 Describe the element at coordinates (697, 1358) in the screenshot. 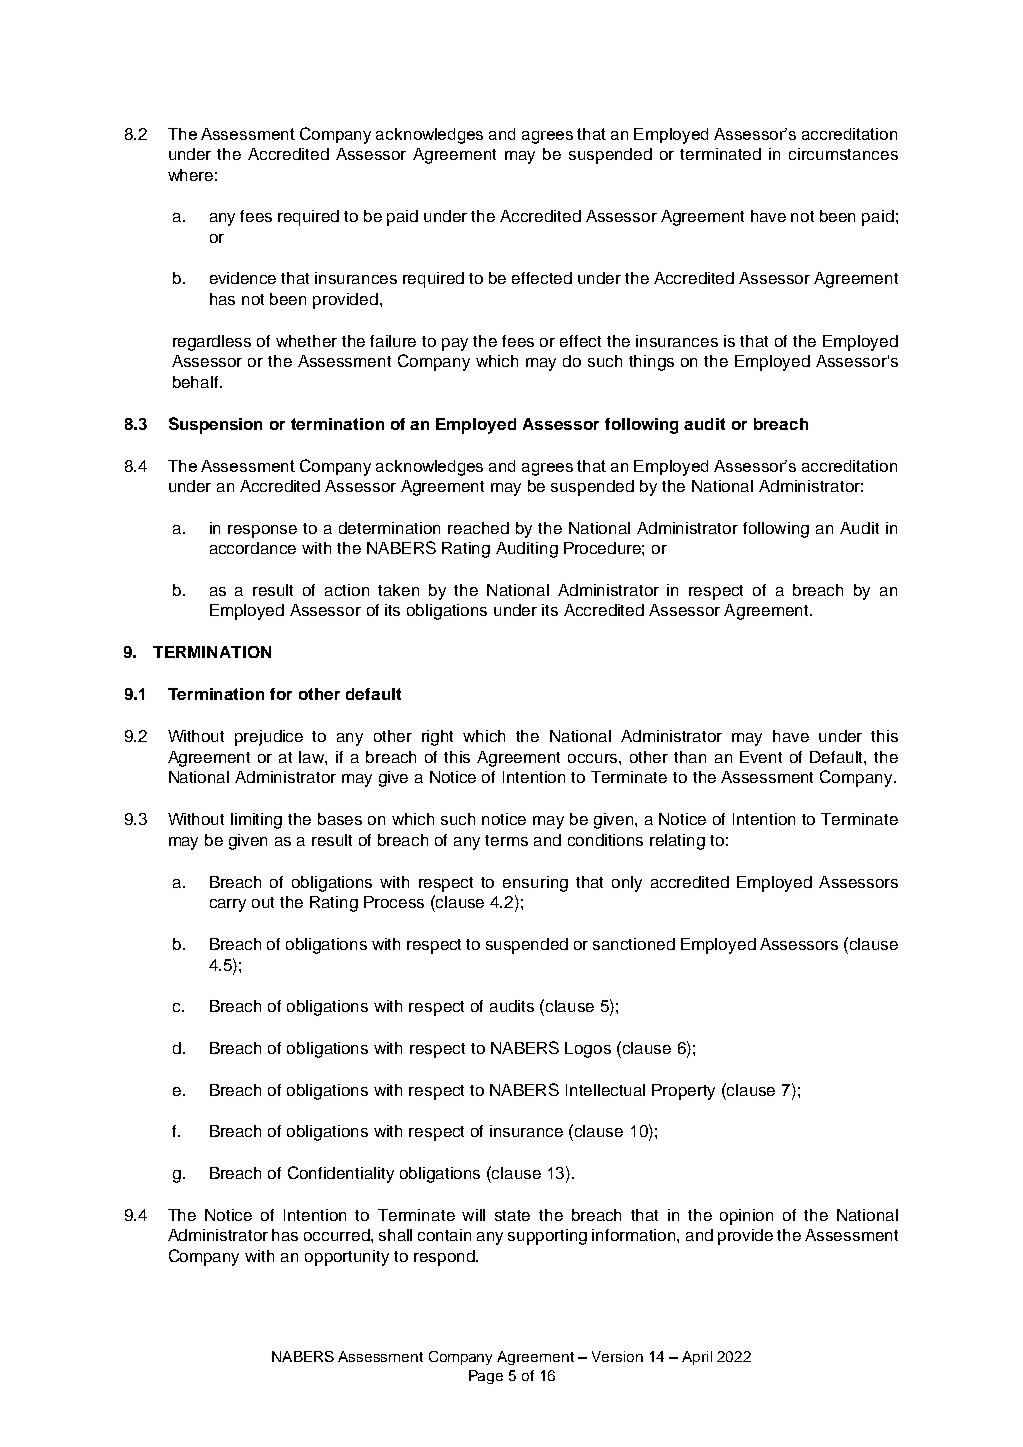

I see `April` at that location.
